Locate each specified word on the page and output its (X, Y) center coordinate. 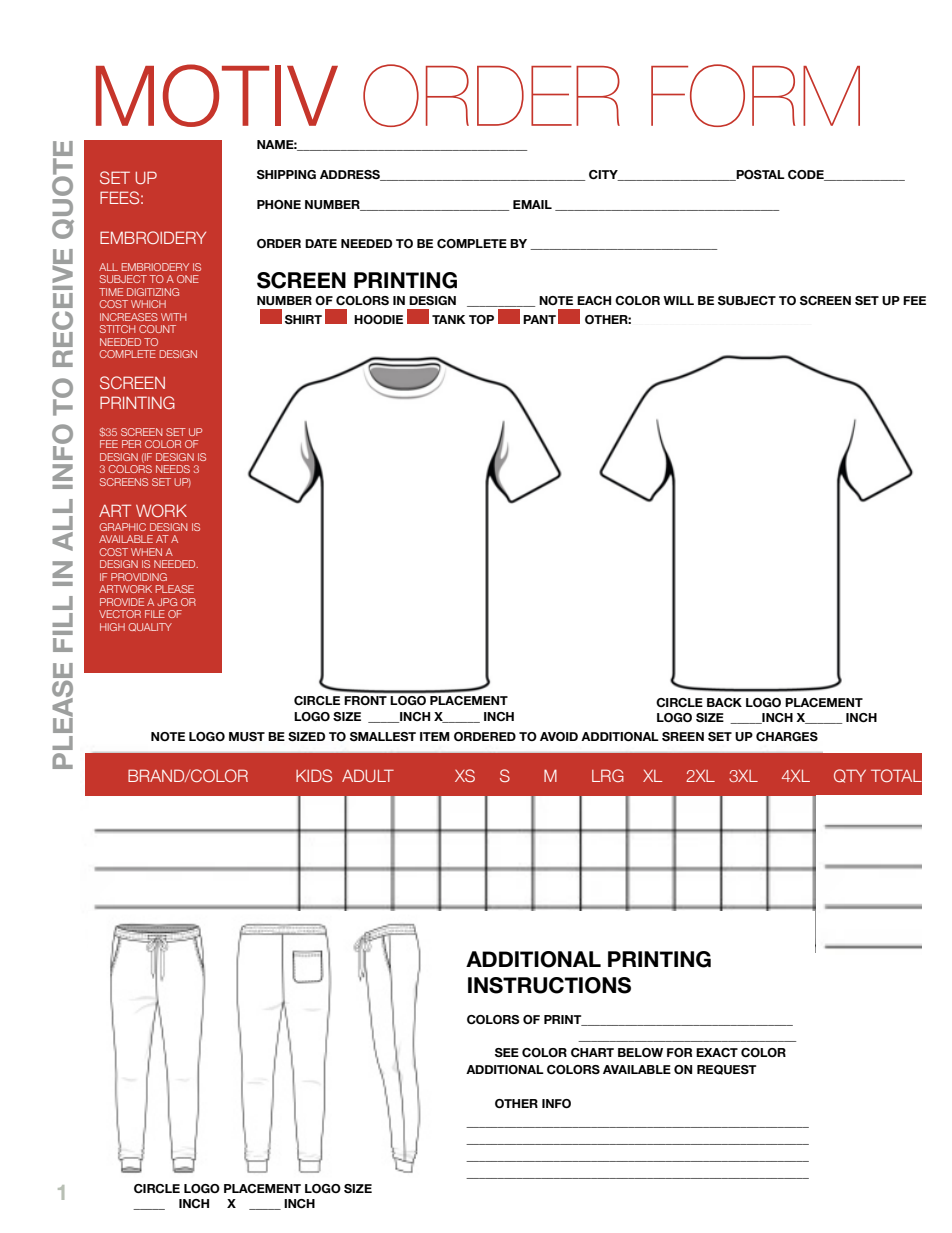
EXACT (717, 1052)
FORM (755, 95)
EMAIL (532, 204)
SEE (507, 1052)
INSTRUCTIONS (549, 985)
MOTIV (217, 95)
